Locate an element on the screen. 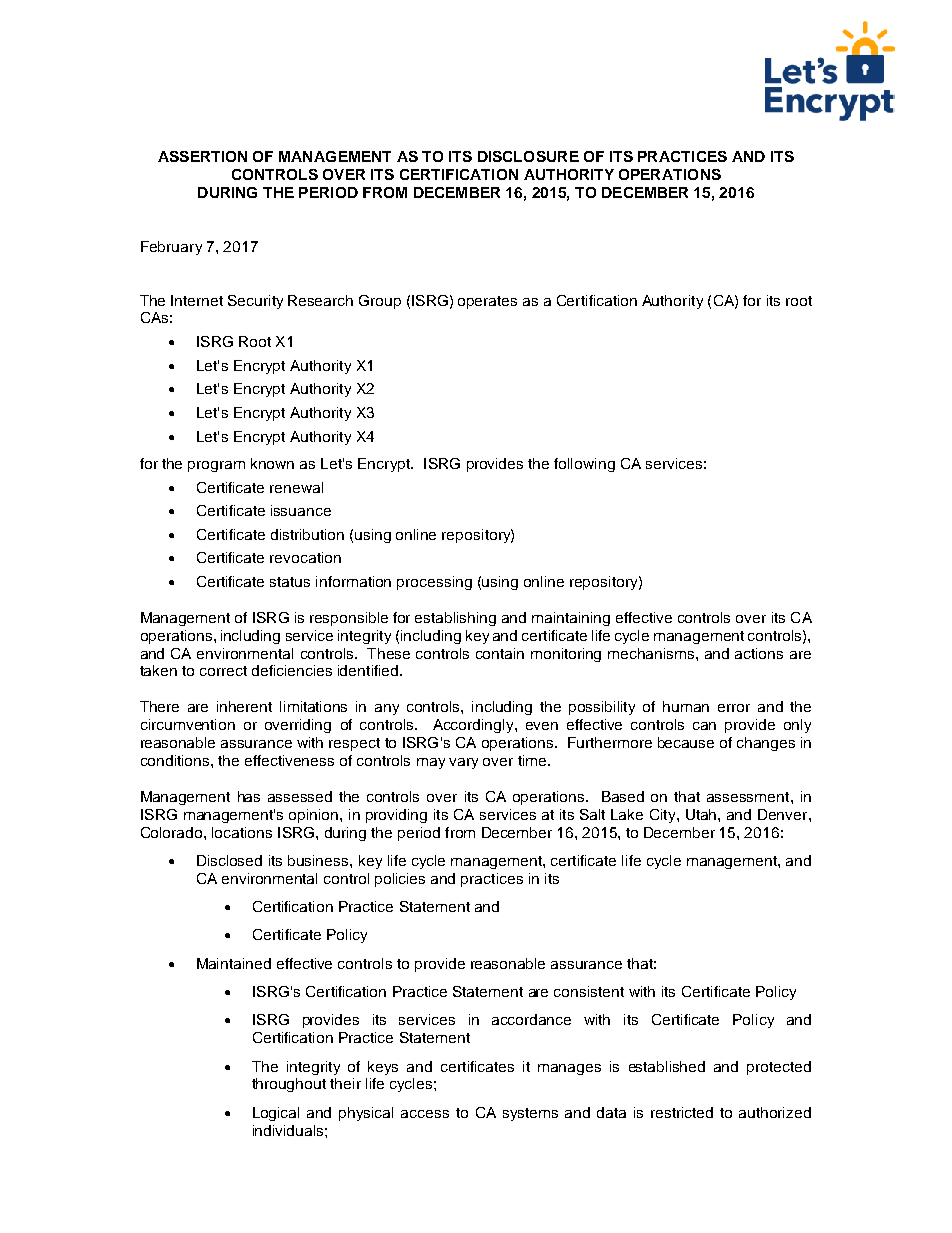 This screenshot has height=1233, width=952. actions is located at coordinates (759, 653).
